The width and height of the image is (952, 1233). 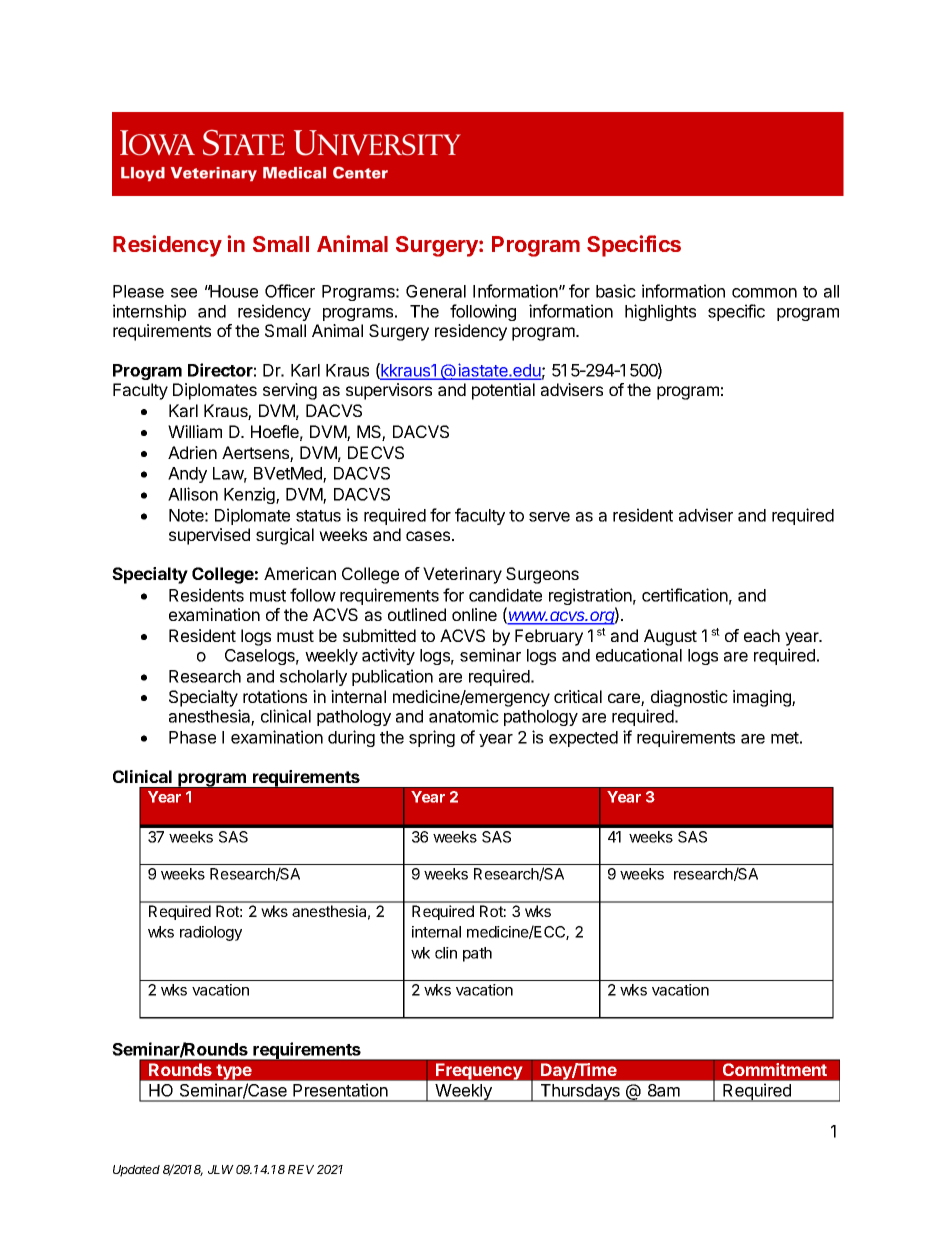 What do you see at coordinates (192, 737) in the image?
I see `Phase` at bounding box center [192, 737].
